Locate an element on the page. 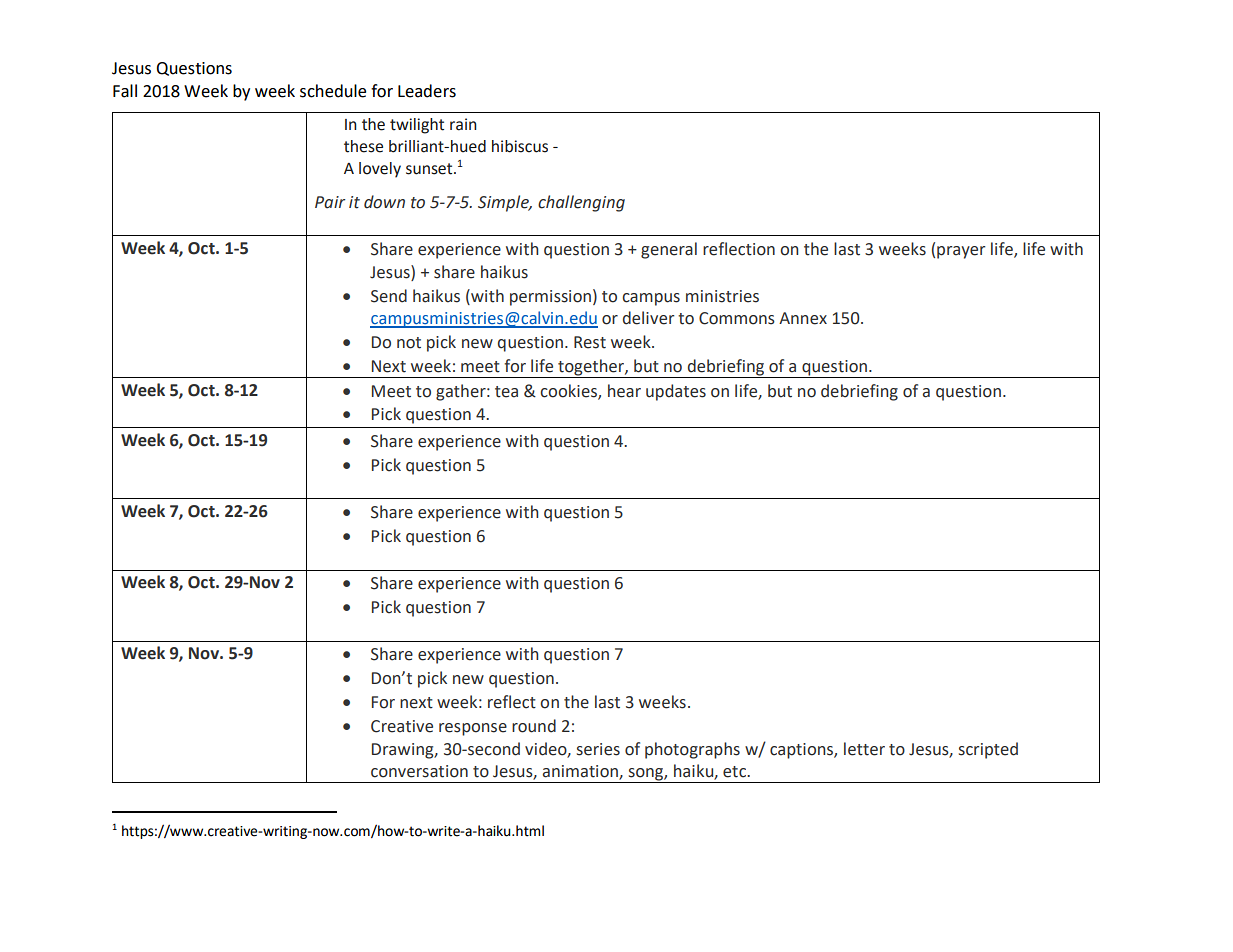  Annex is located at coordinates (803, 318).
